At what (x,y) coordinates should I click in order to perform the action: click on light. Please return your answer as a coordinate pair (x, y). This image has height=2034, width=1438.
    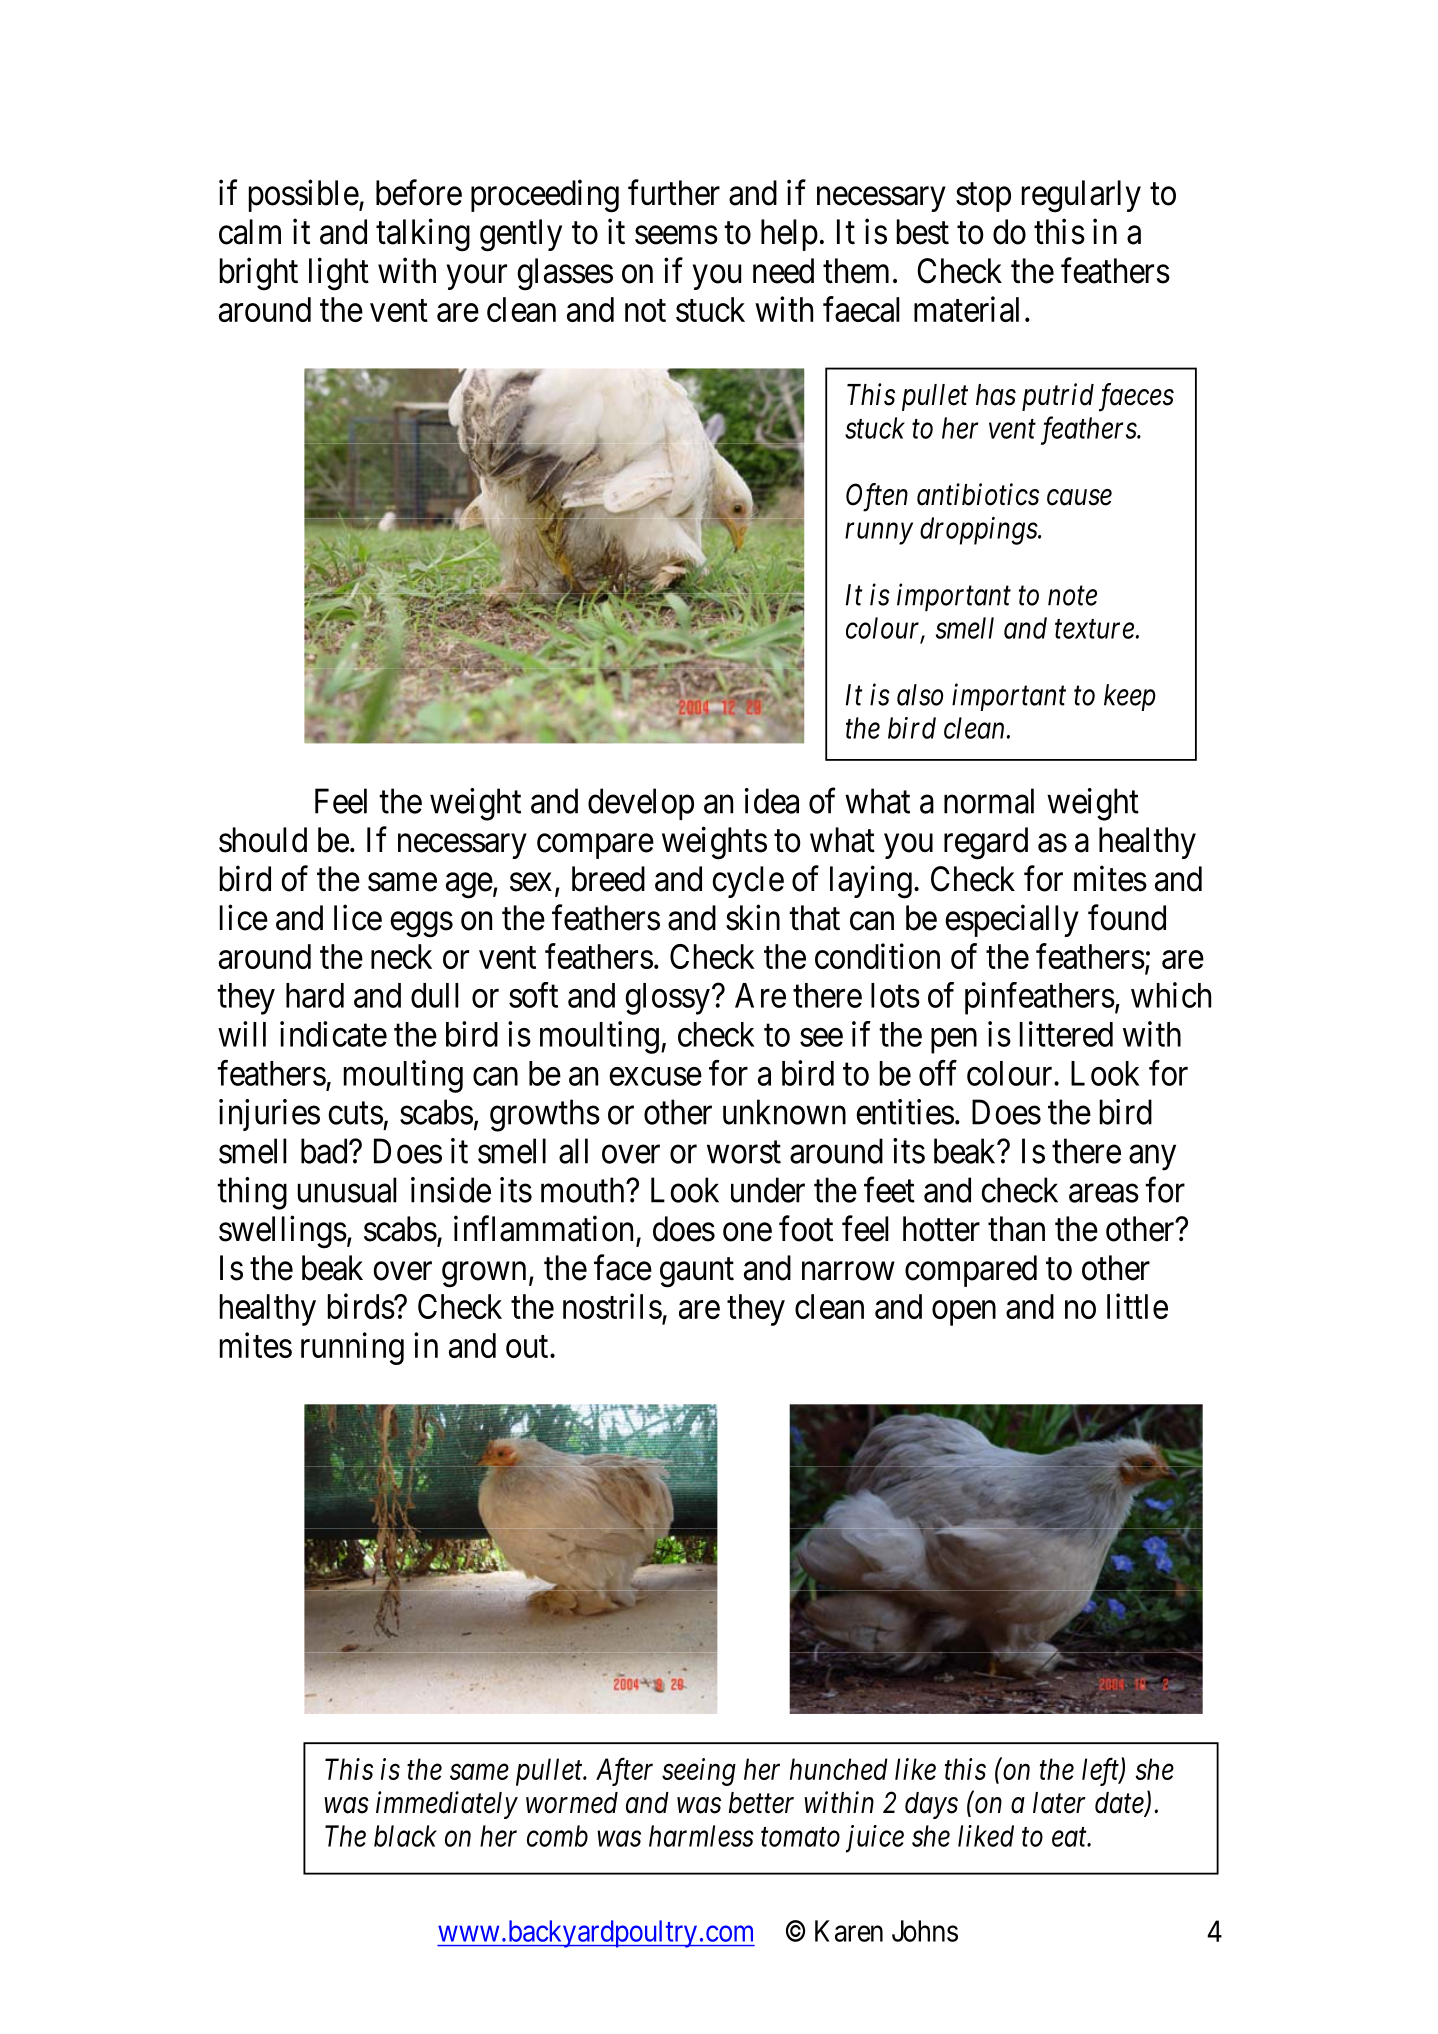
    Looking at the image, I should click on (339, 274).
